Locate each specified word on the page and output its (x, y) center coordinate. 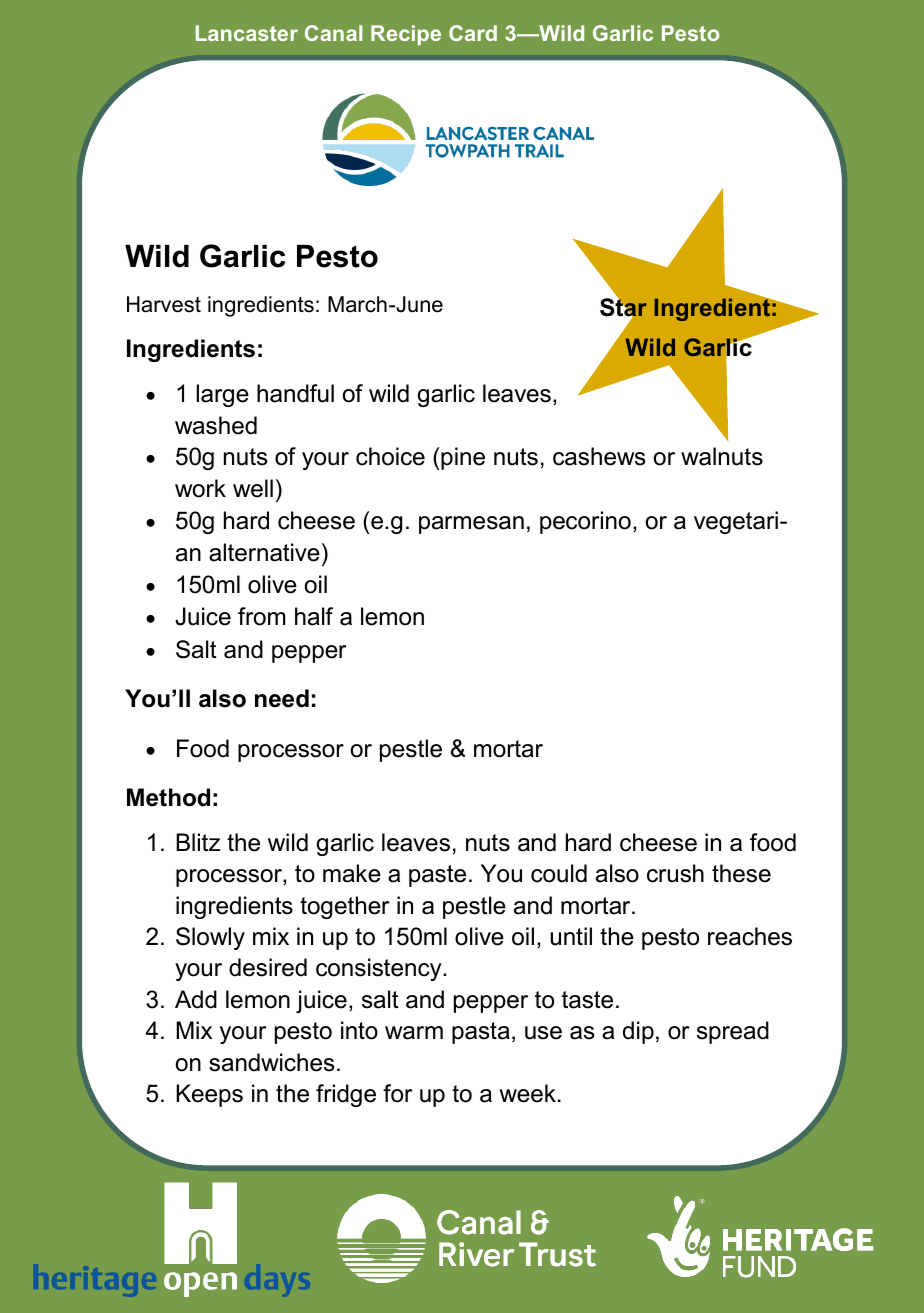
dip (638, 1032)
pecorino (585, 522)
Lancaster (247, 33)
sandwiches (271, 1062)
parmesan (471, 525)
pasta (481, 1033)
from (262, 616)
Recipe (406, 35)
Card (473, 33)
